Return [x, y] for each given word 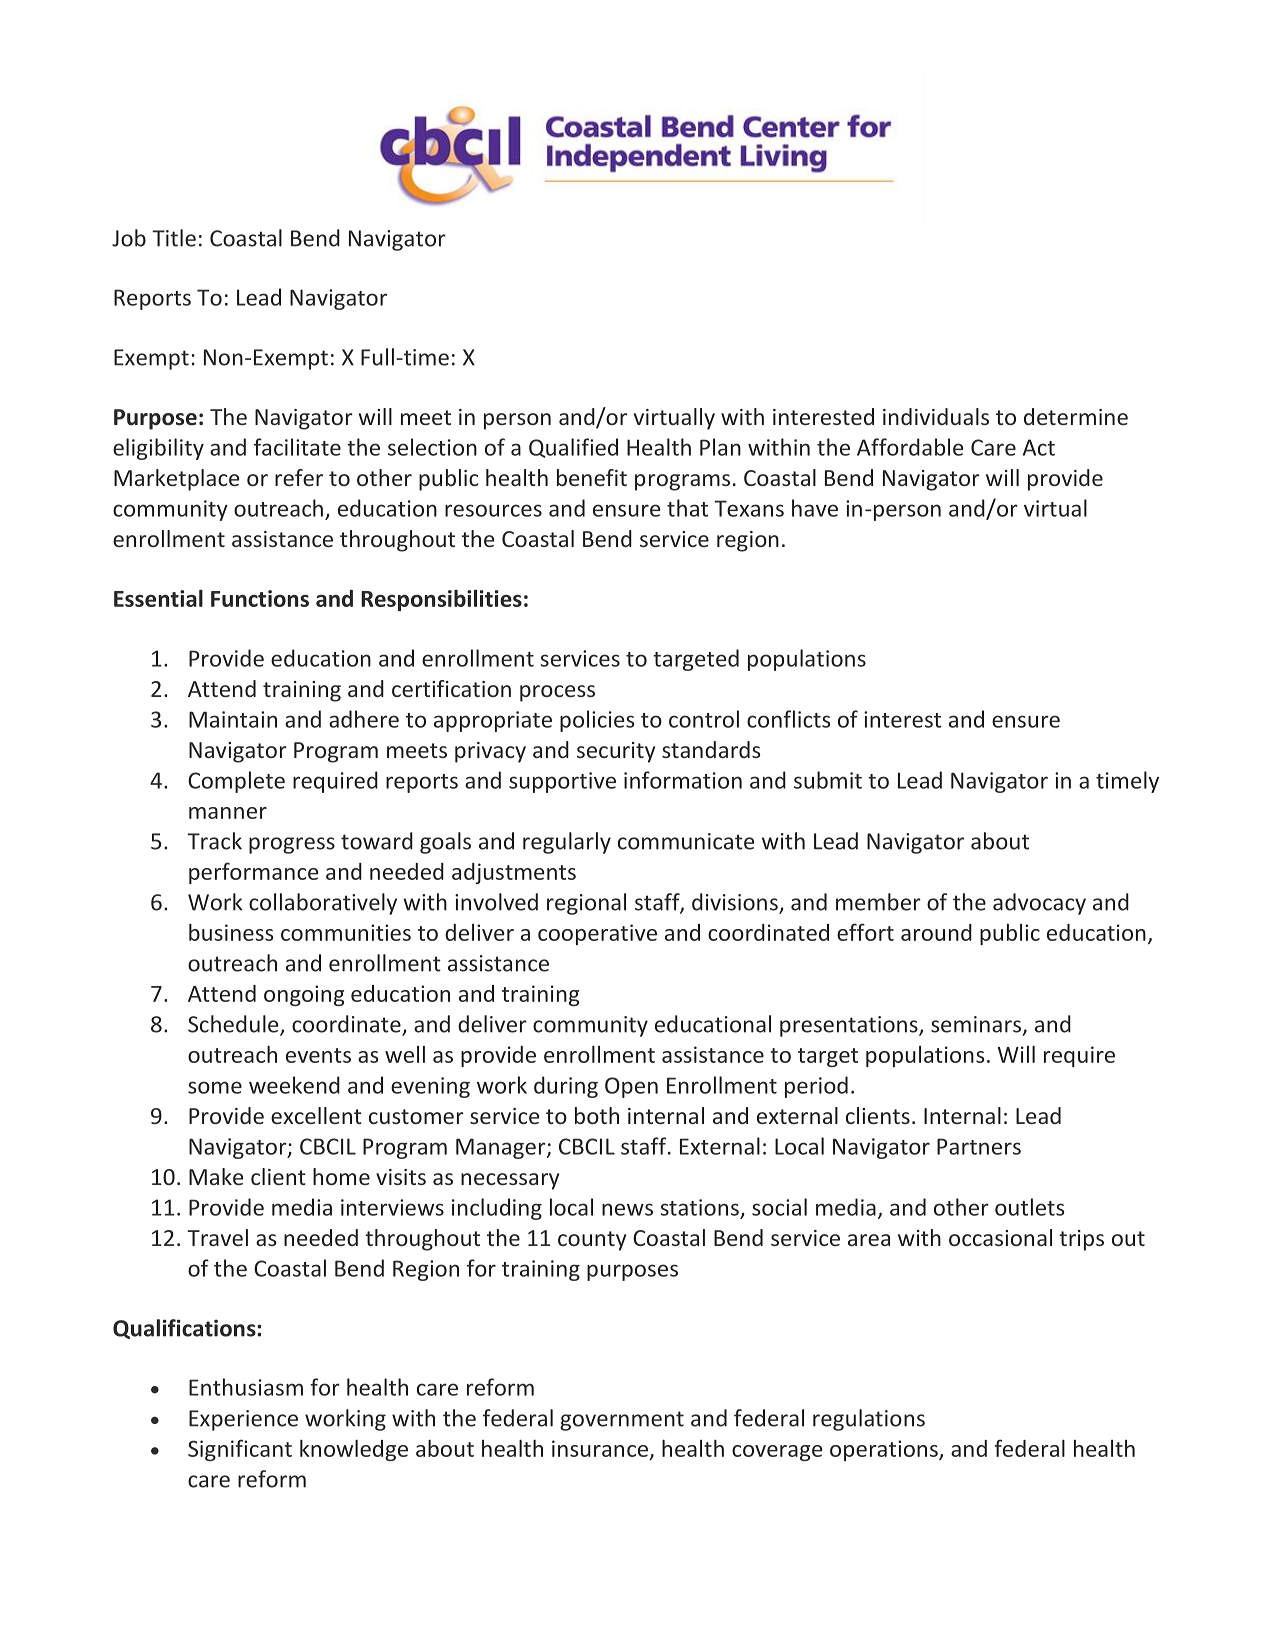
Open [631, 1087]
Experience [243, 1420]
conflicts [788, 719]
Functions [260, 598]
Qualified [573, 448]
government [622, 1421]
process [557, 693]
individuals [936, 416]
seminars [976, 1024]
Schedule [234, 1025]
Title [174, 238]
